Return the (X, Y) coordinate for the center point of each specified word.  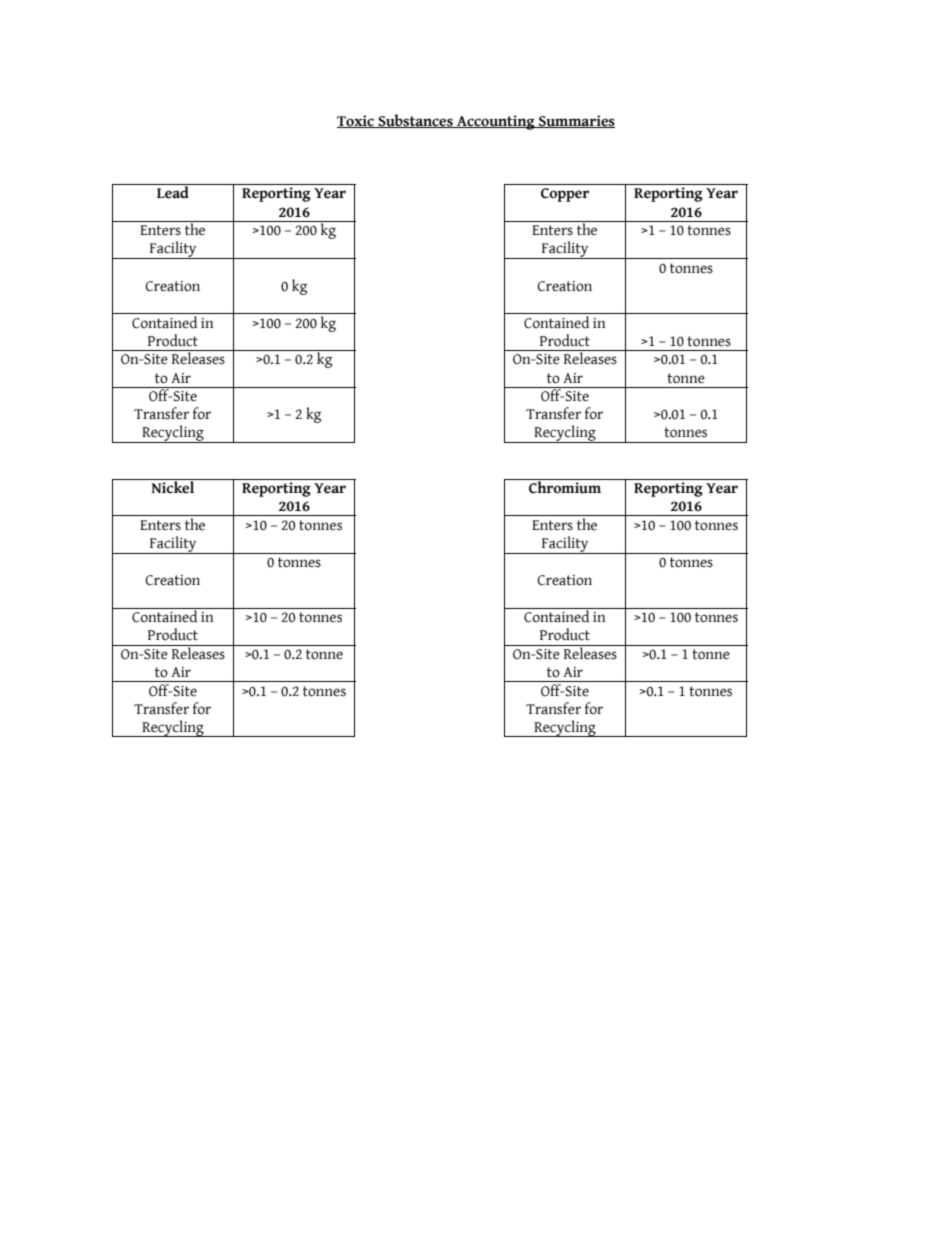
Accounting (496, 122)
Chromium (565, 486)
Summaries (576, 121)
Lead (173, 191)
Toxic (356, 121)
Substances (415, 121)
